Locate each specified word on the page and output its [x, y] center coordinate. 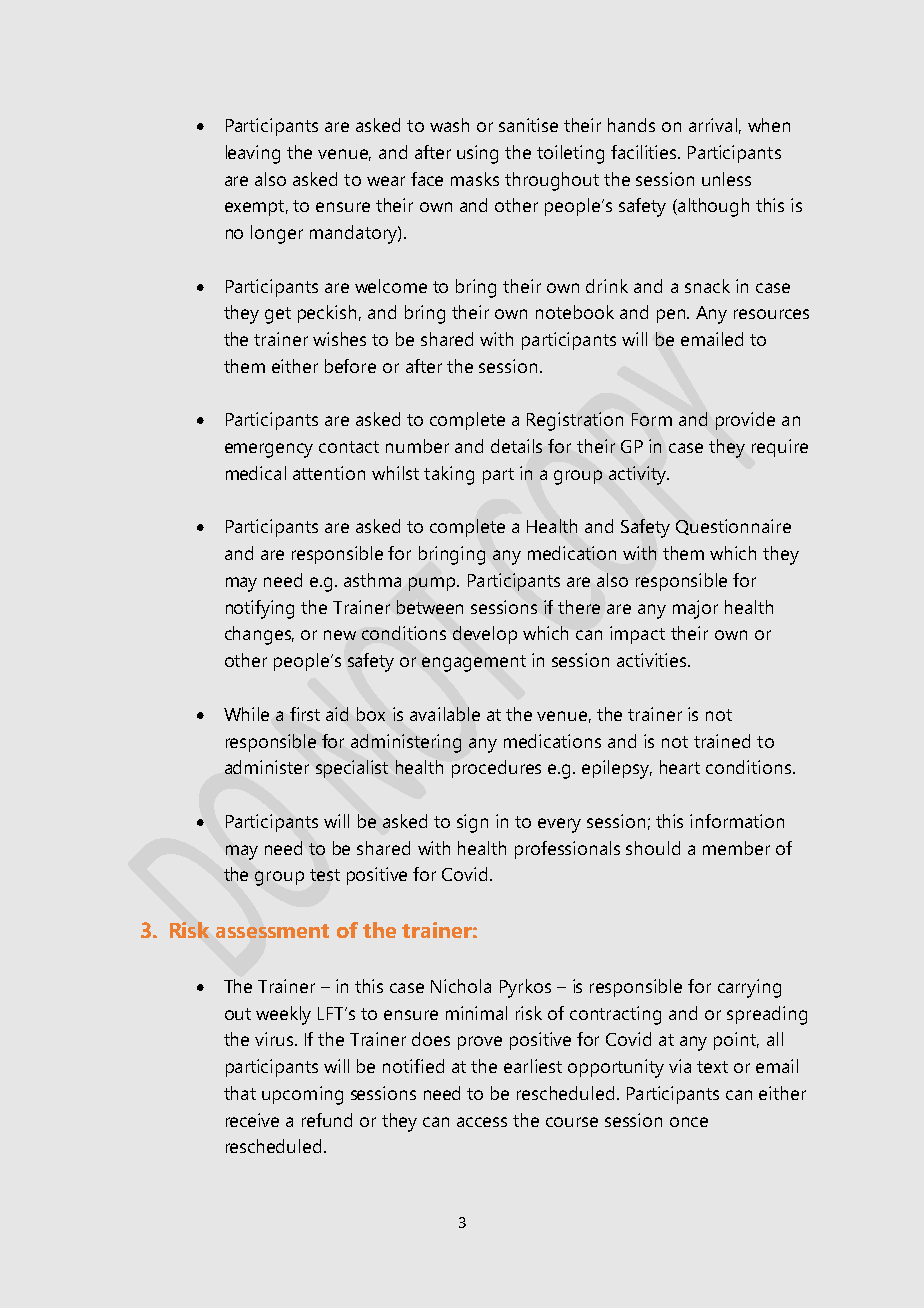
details [516, 446]
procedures [496, 769]
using [477, 154]
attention [329, 473]
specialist [352, 769]
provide [745, 421]
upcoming [302, 1095]
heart [680, 767]
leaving [253, 154]
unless [726, 179]
